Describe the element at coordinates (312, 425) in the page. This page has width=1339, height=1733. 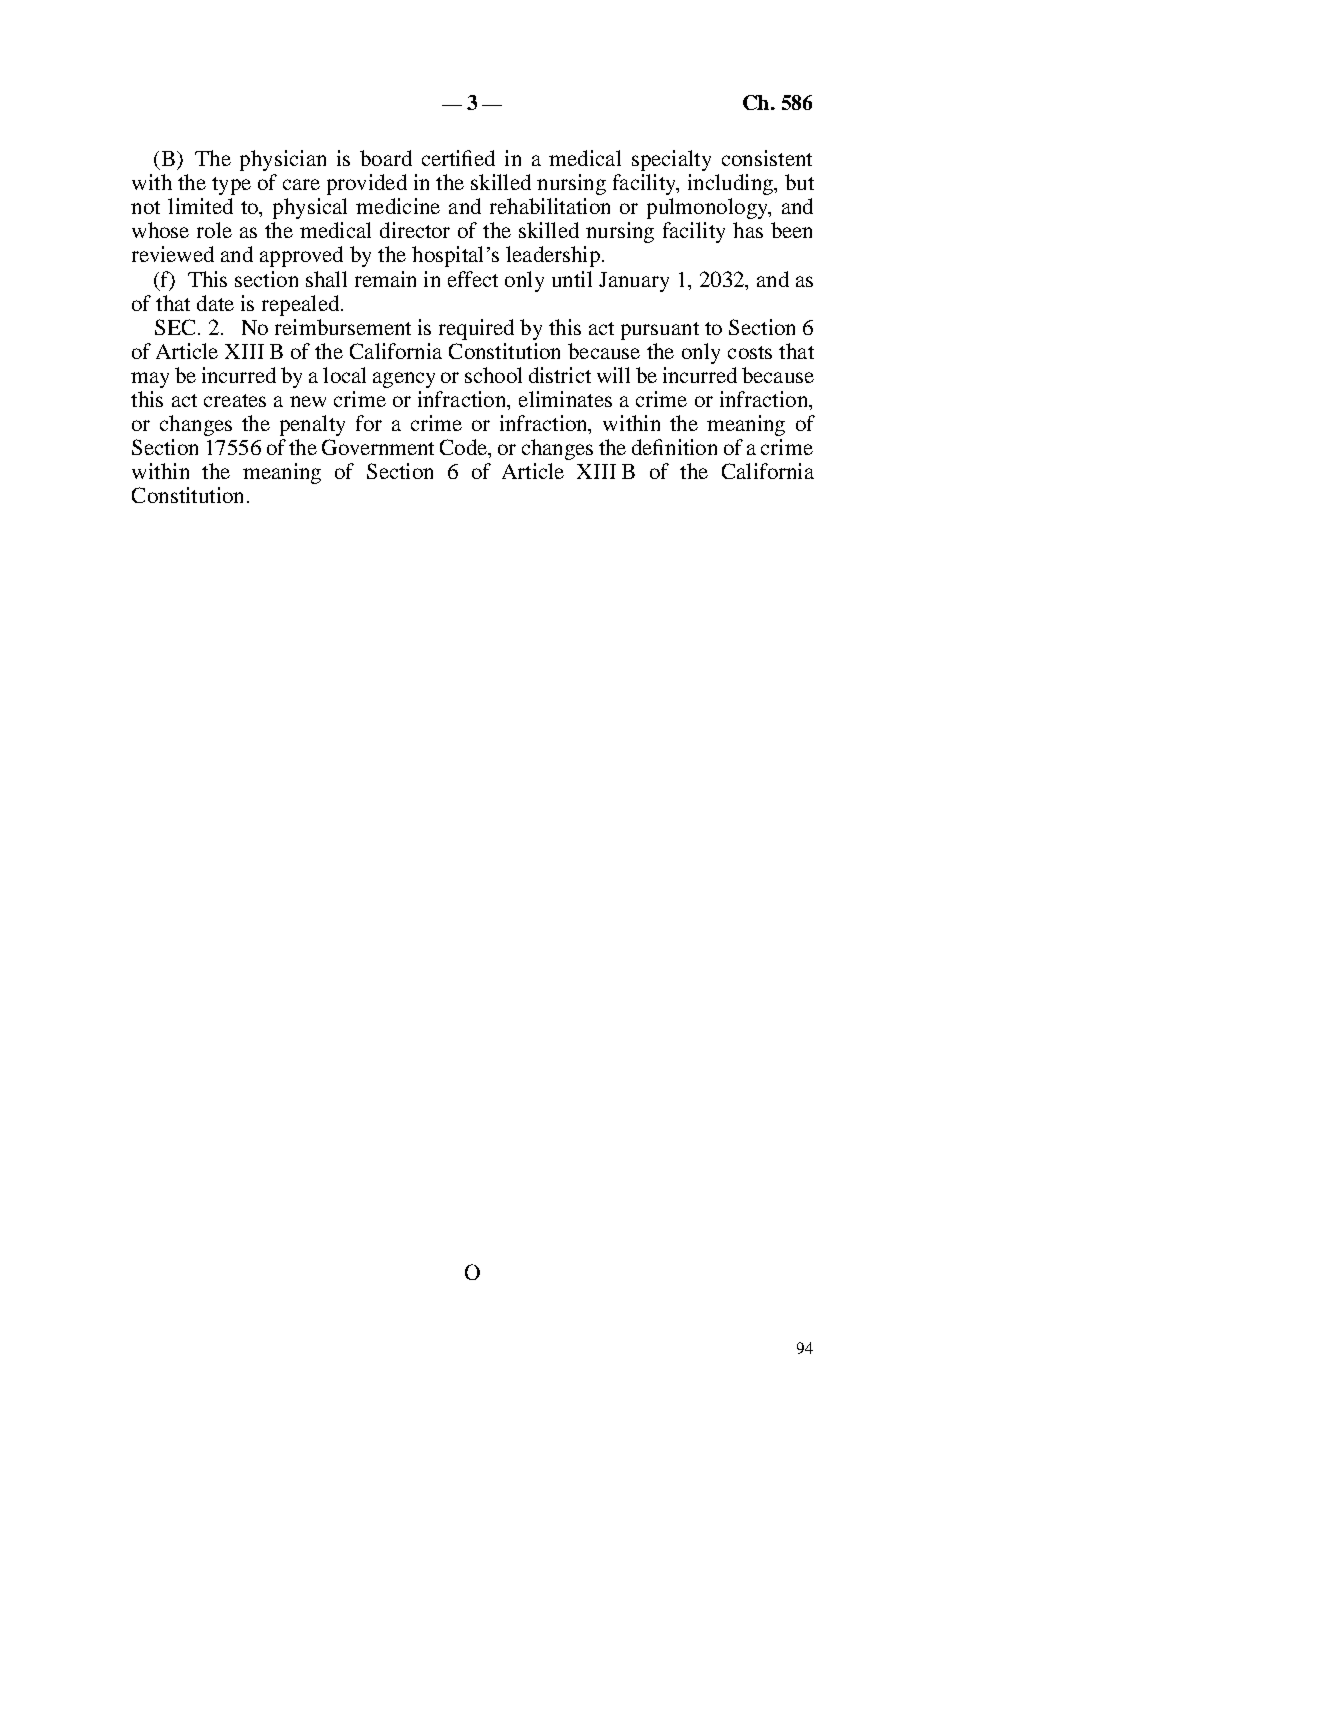
I see `penalty` at that location.
